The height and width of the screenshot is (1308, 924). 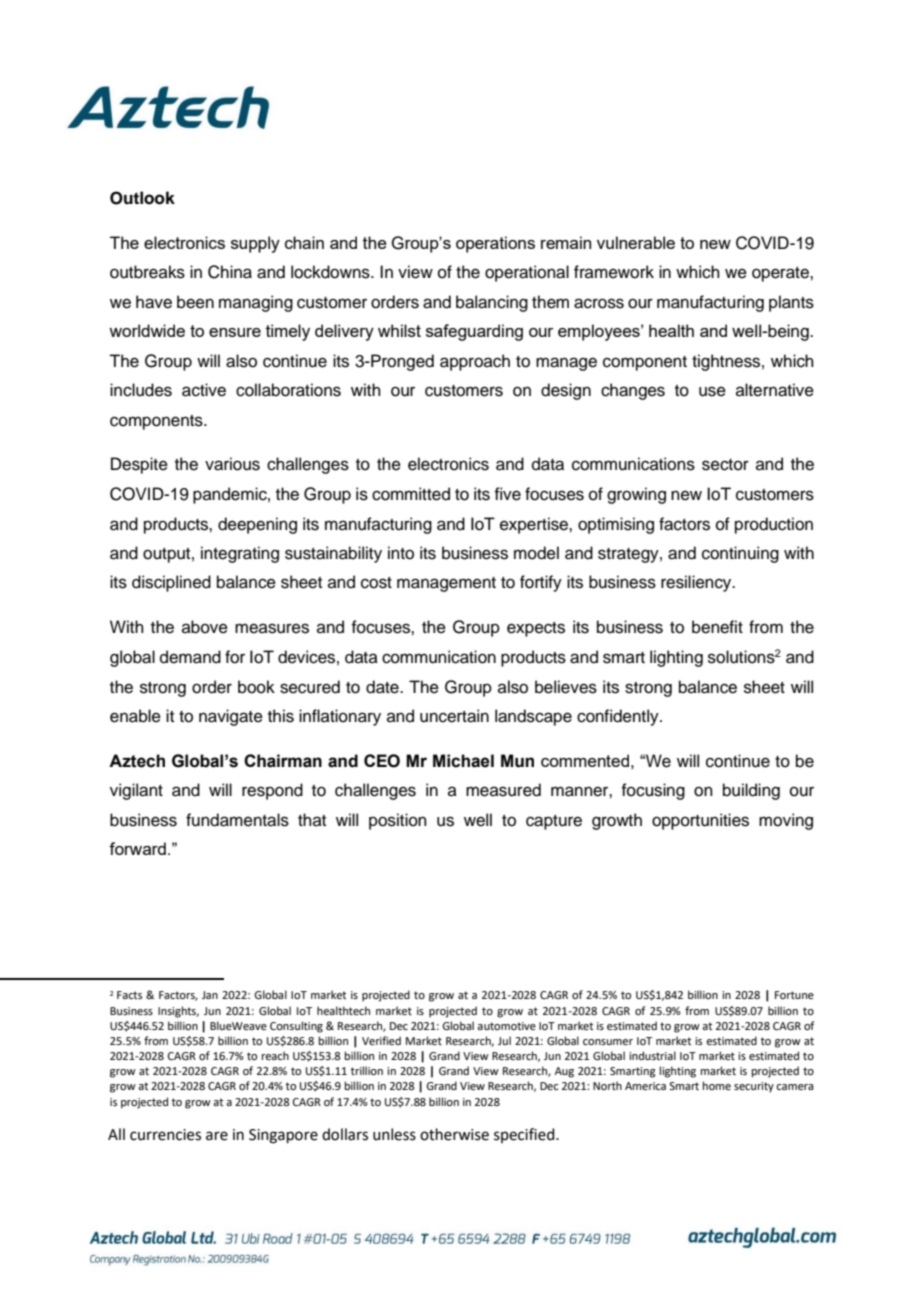 What do you see at coordinates (700, 821) in the screenshot?
I see `opportunities` at bounding box center [700, 821].
